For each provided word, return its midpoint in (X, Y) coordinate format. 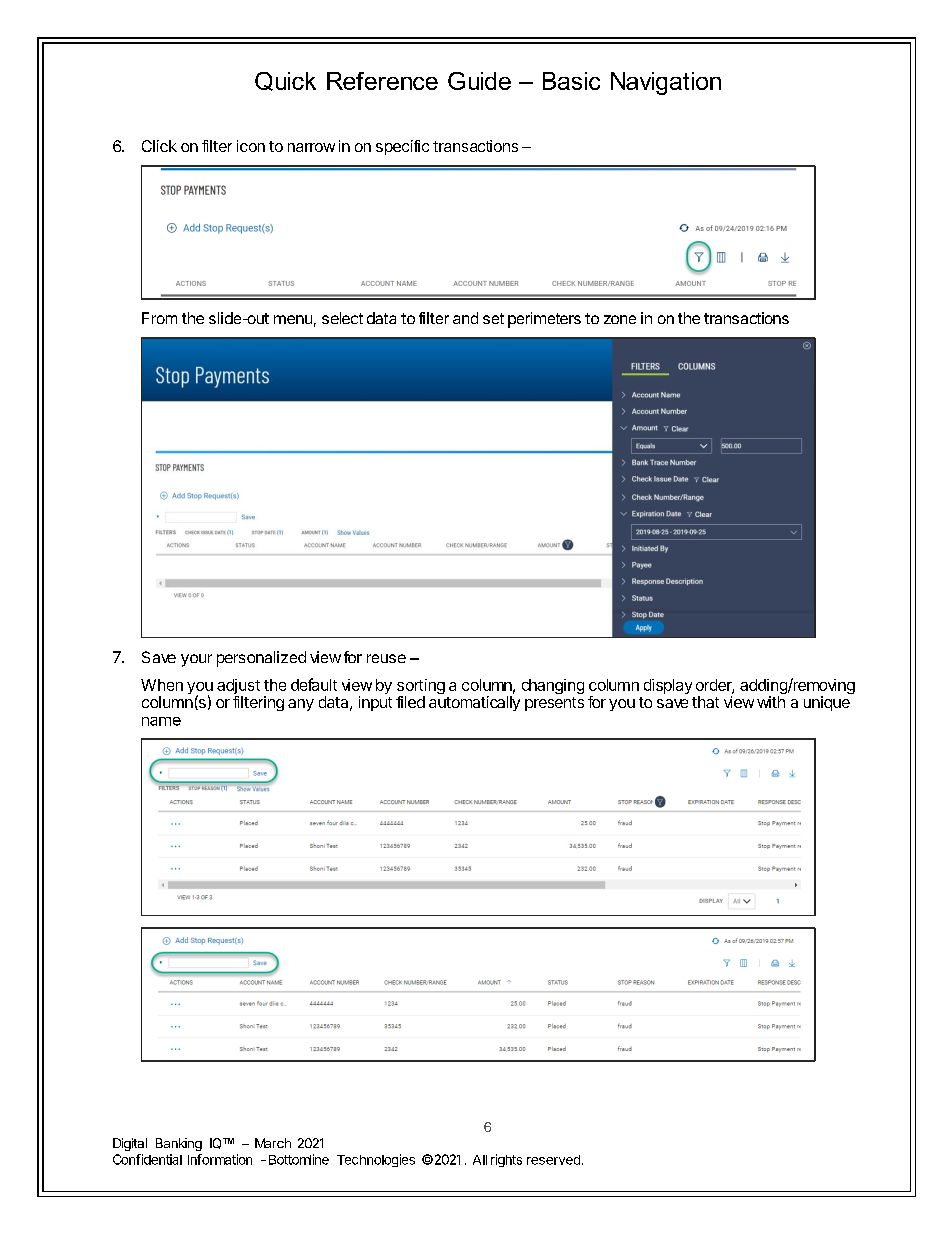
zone (620, 319)
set (493, 318)
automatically (474, 703)
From (159, 318)
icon (251, 146)
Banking (179, 1144)
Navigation (666, 83)
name (161, 721)
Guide (479, 81)
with (771, 702)
